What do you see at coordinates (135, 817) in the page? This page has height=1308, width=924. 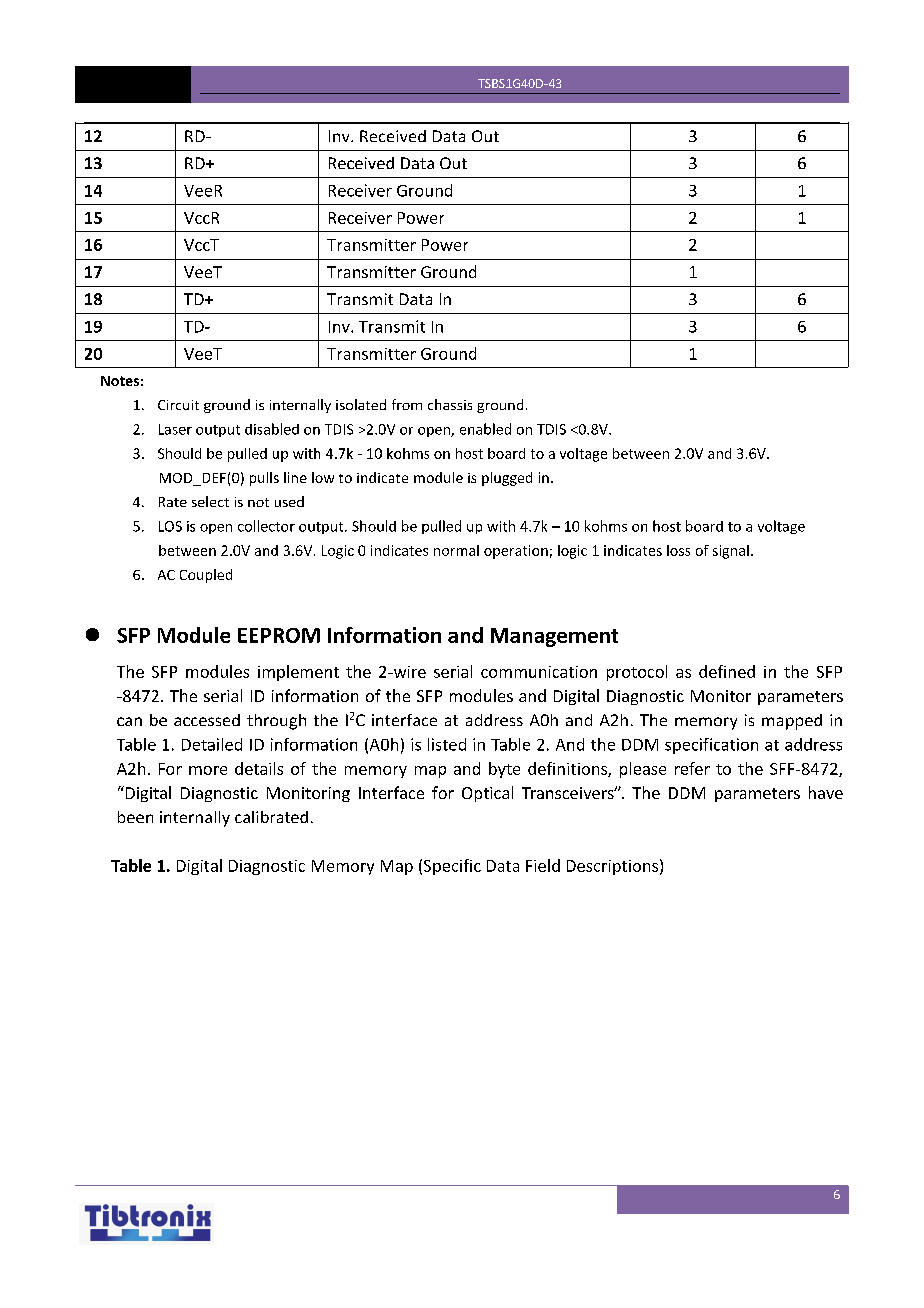 I see `been` at bounding box center [135, 817].
